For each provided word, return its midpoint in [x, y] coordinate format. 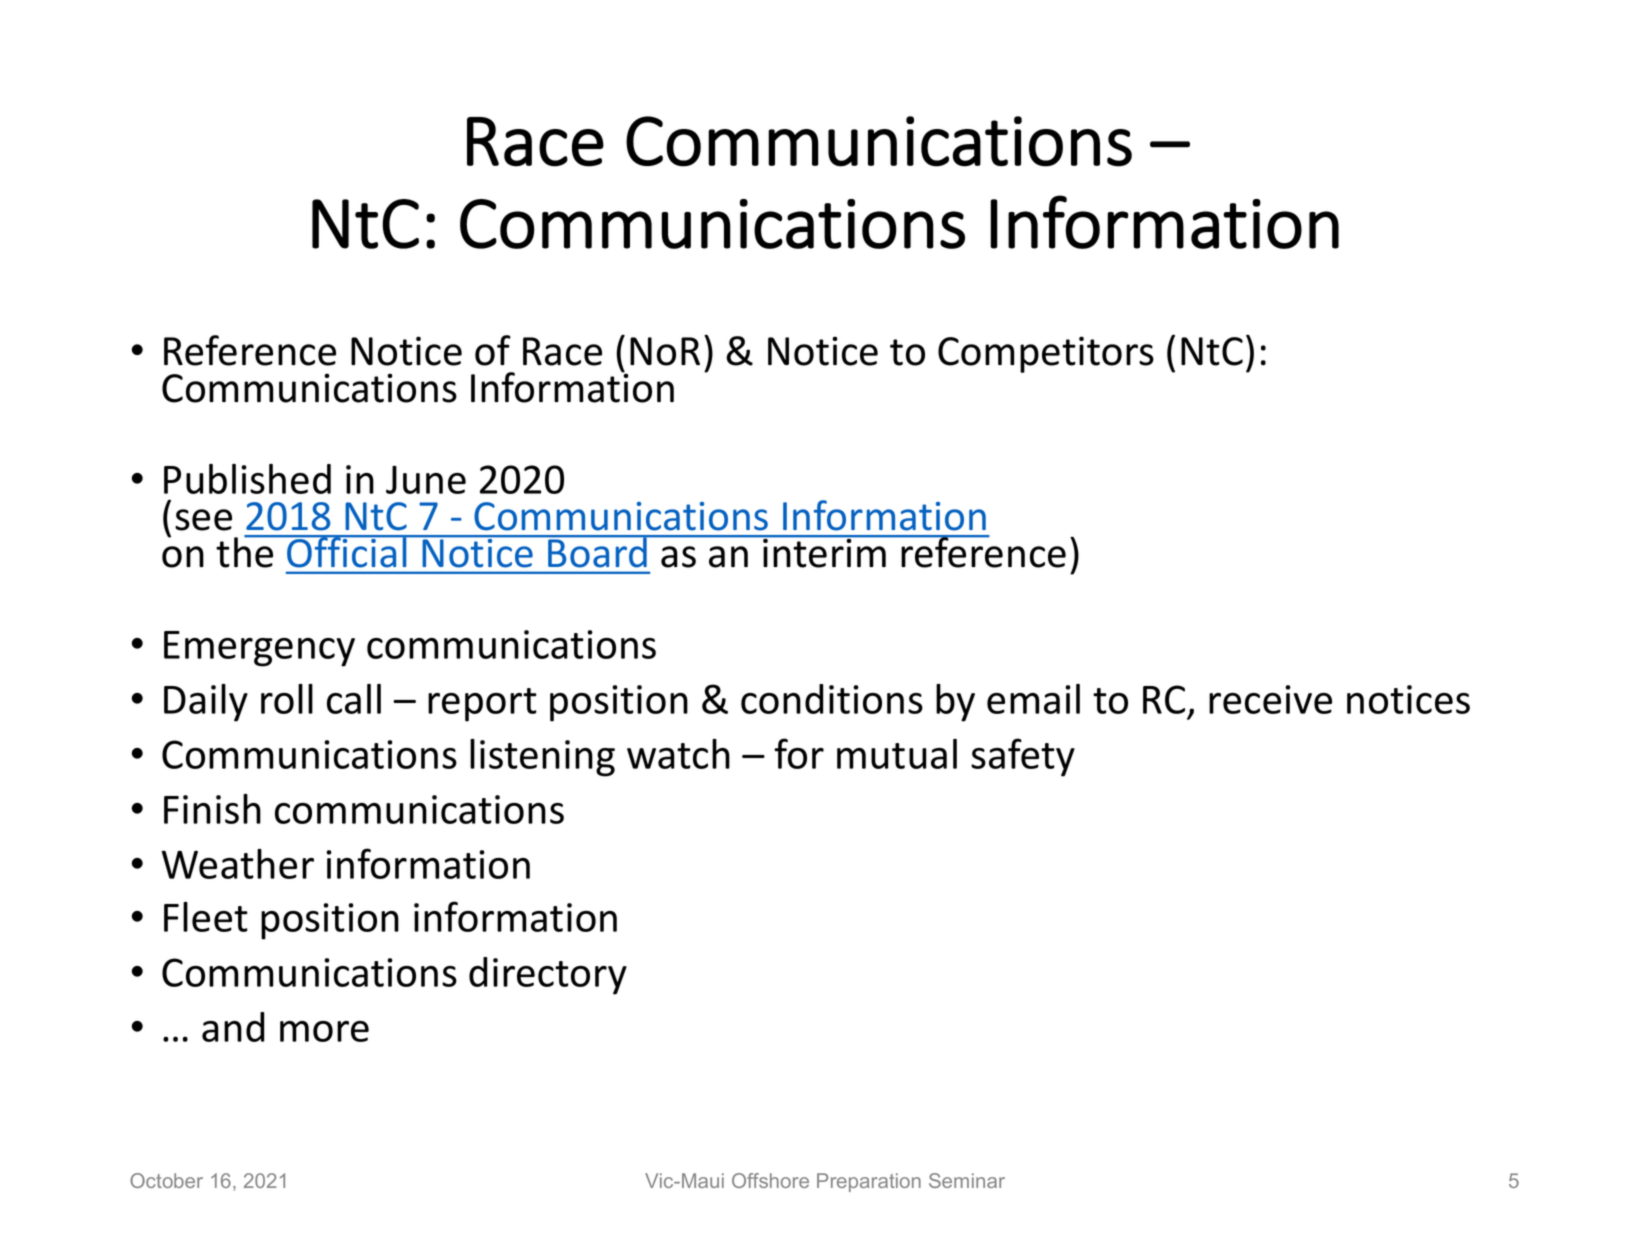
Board [597, 551]
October [166, 1180]
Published [247, 479]
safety [1023, 757]
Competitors [1046, 354]
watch [678, 754]
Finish [212, 809]
